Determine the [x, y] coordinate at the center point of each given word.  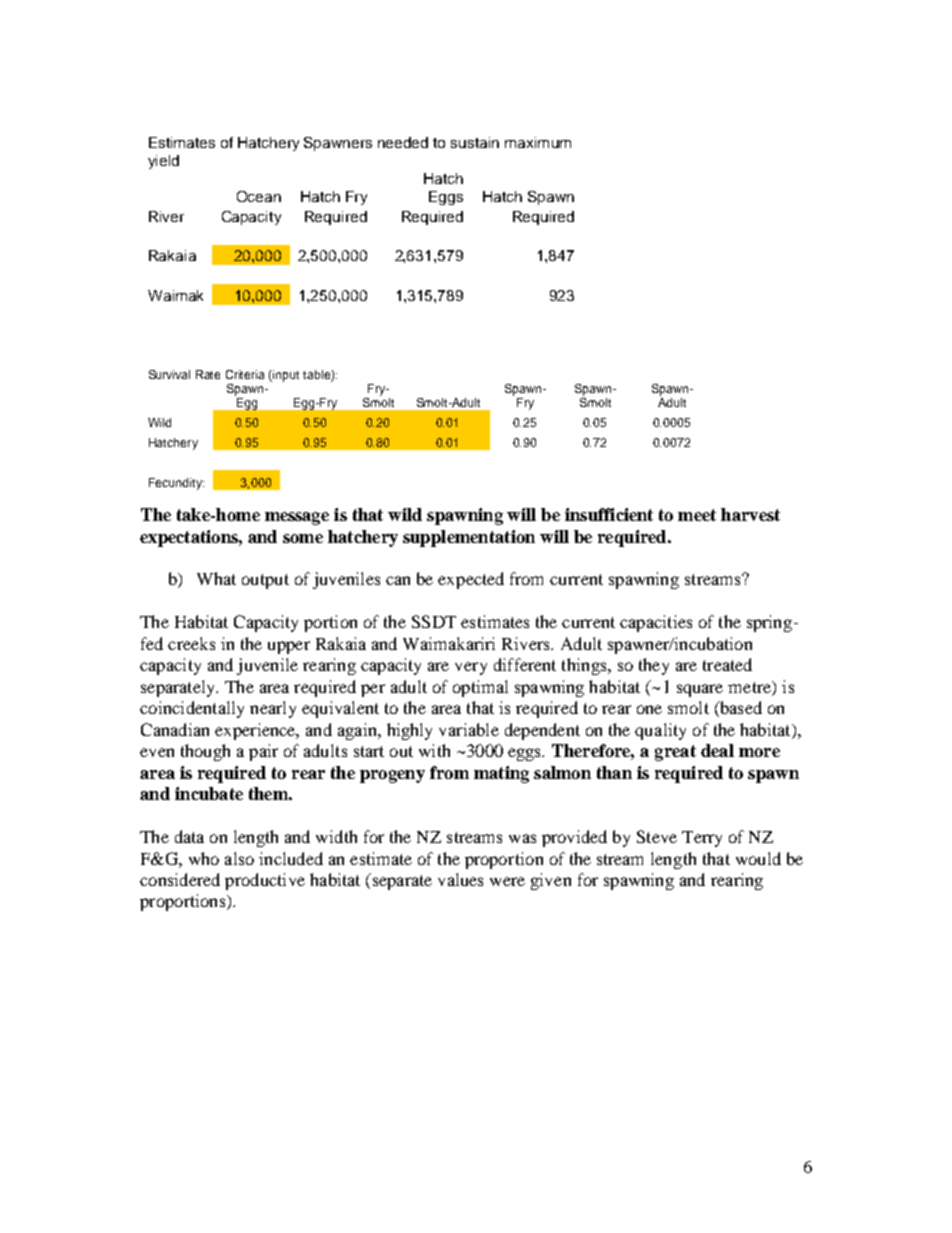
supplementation [469, 538]
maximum [538, 142]
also [239, 858]
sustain [475, 142]
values [460, 879]
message [297, 518]
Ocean [259, 196]
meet [697, 515]
